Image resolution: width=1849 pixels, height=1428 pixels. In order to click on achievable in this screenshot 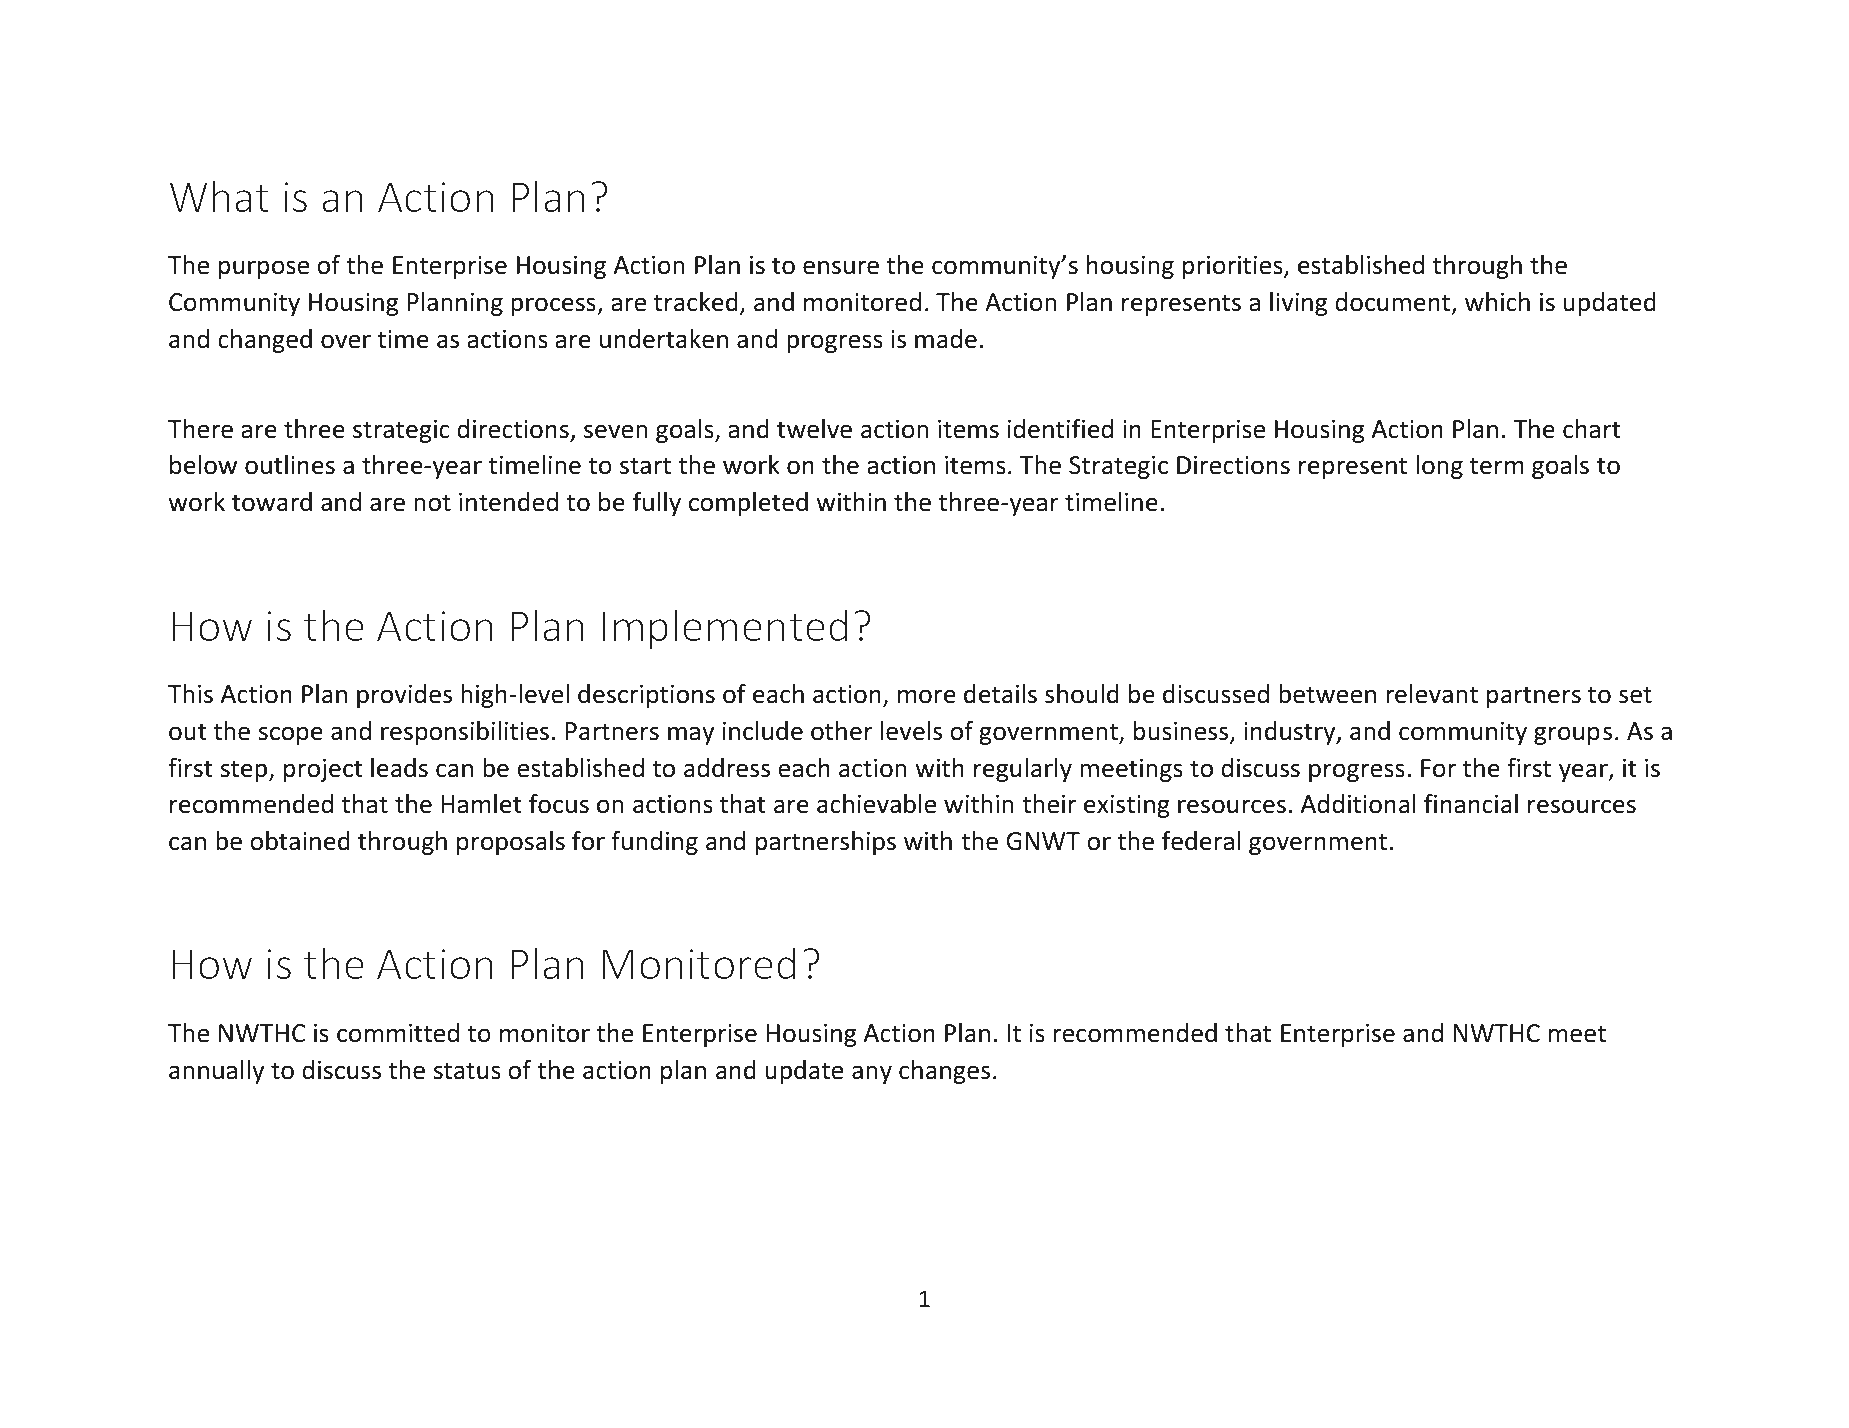, I will do `click(876, 804)`.
